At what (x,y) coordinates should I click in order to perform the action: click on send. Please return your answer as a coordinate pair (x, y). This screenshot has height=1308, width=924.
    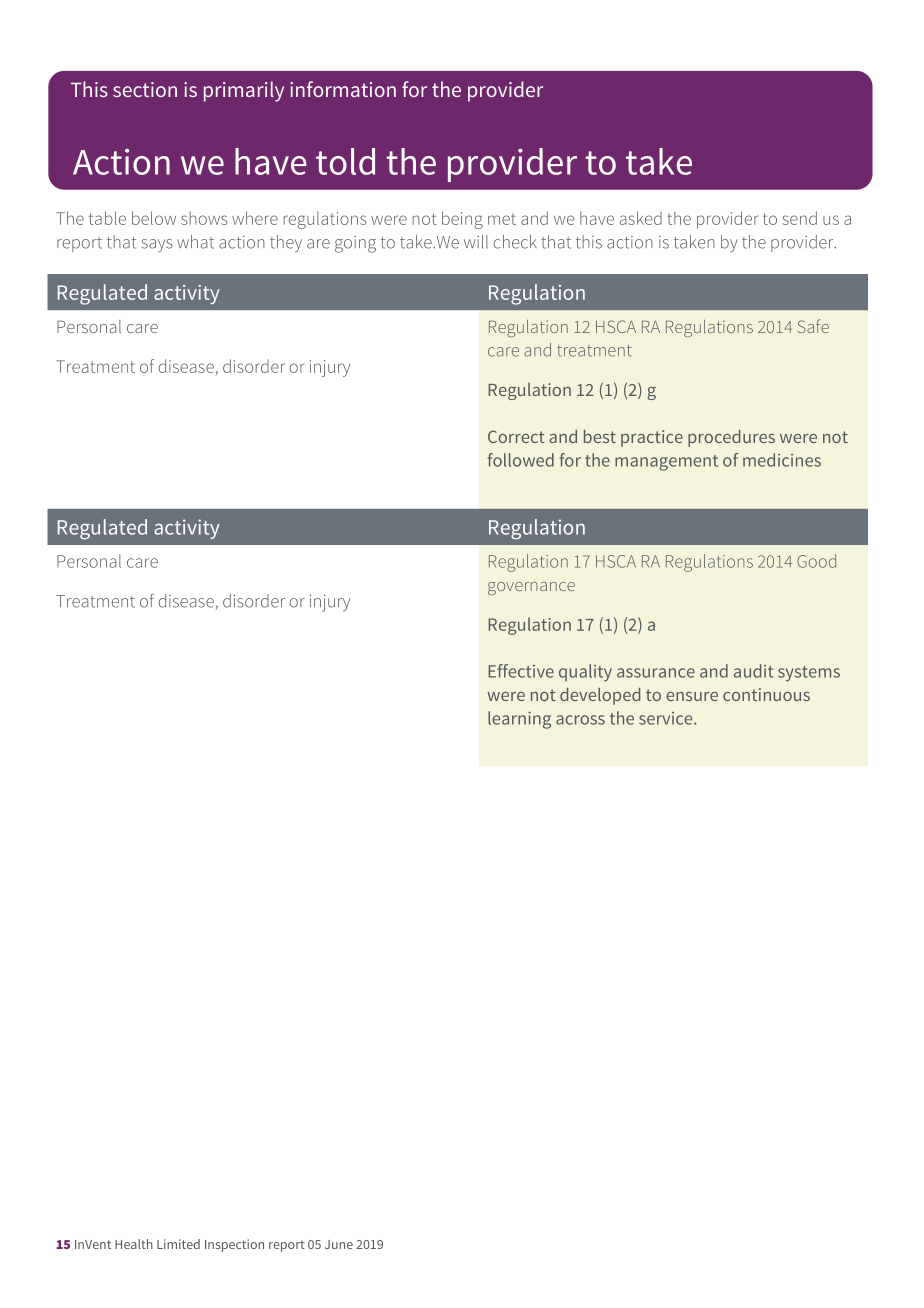
    Looking at the image, I should click on (799, 218).
